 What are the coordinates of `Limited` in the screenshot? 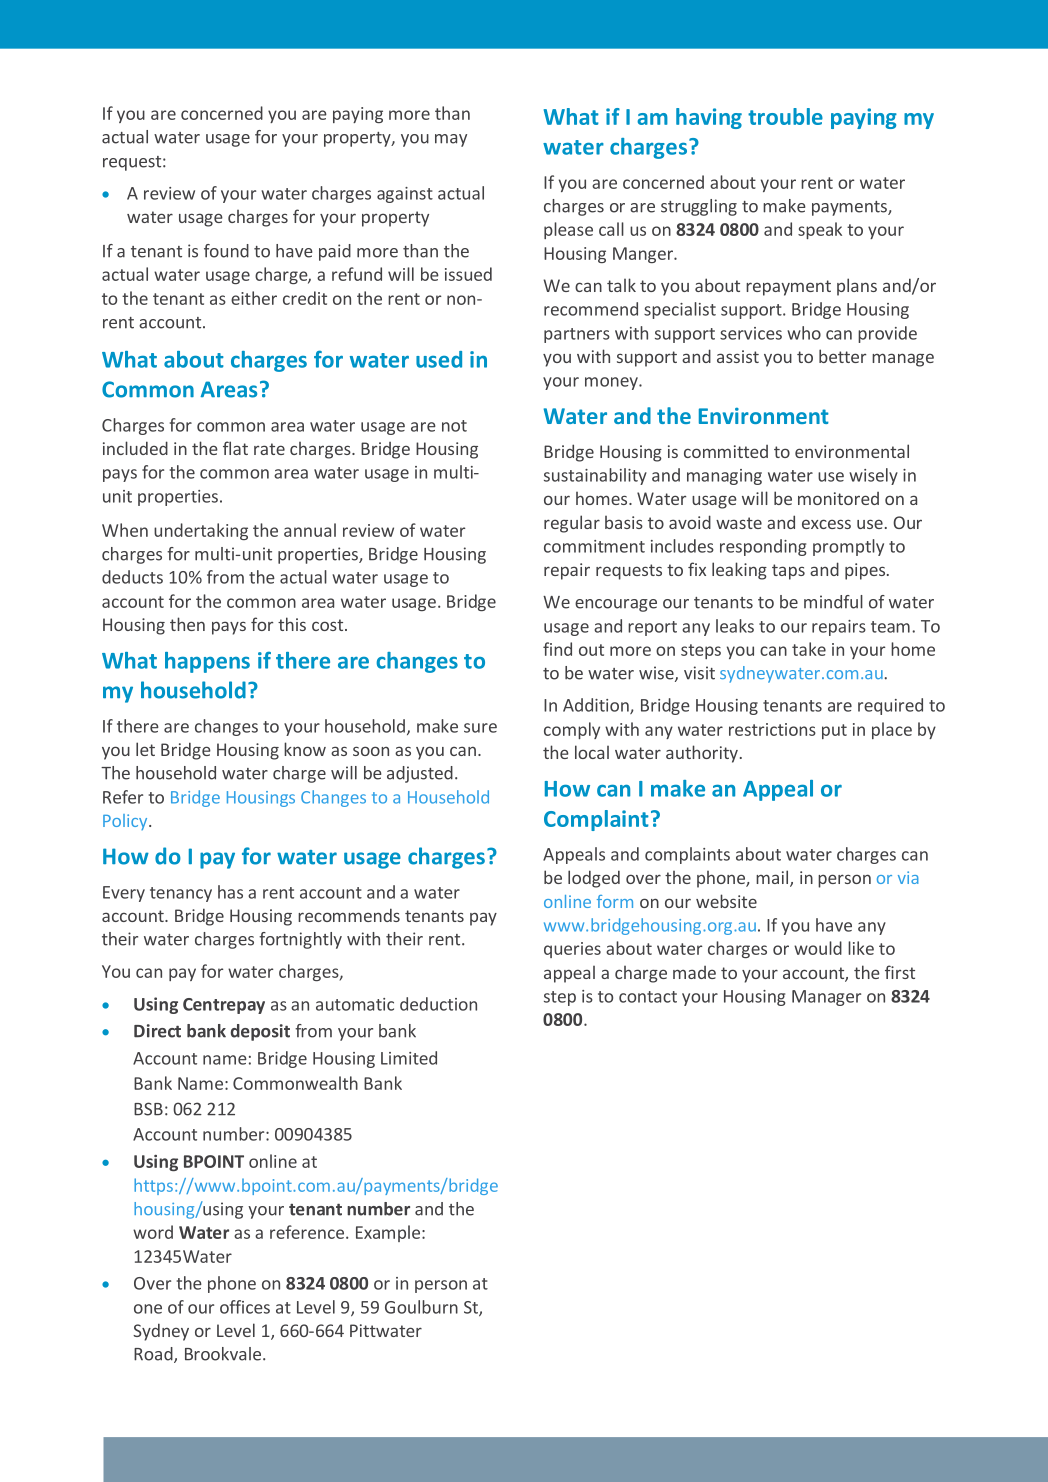 It's located at (409, 1058).
